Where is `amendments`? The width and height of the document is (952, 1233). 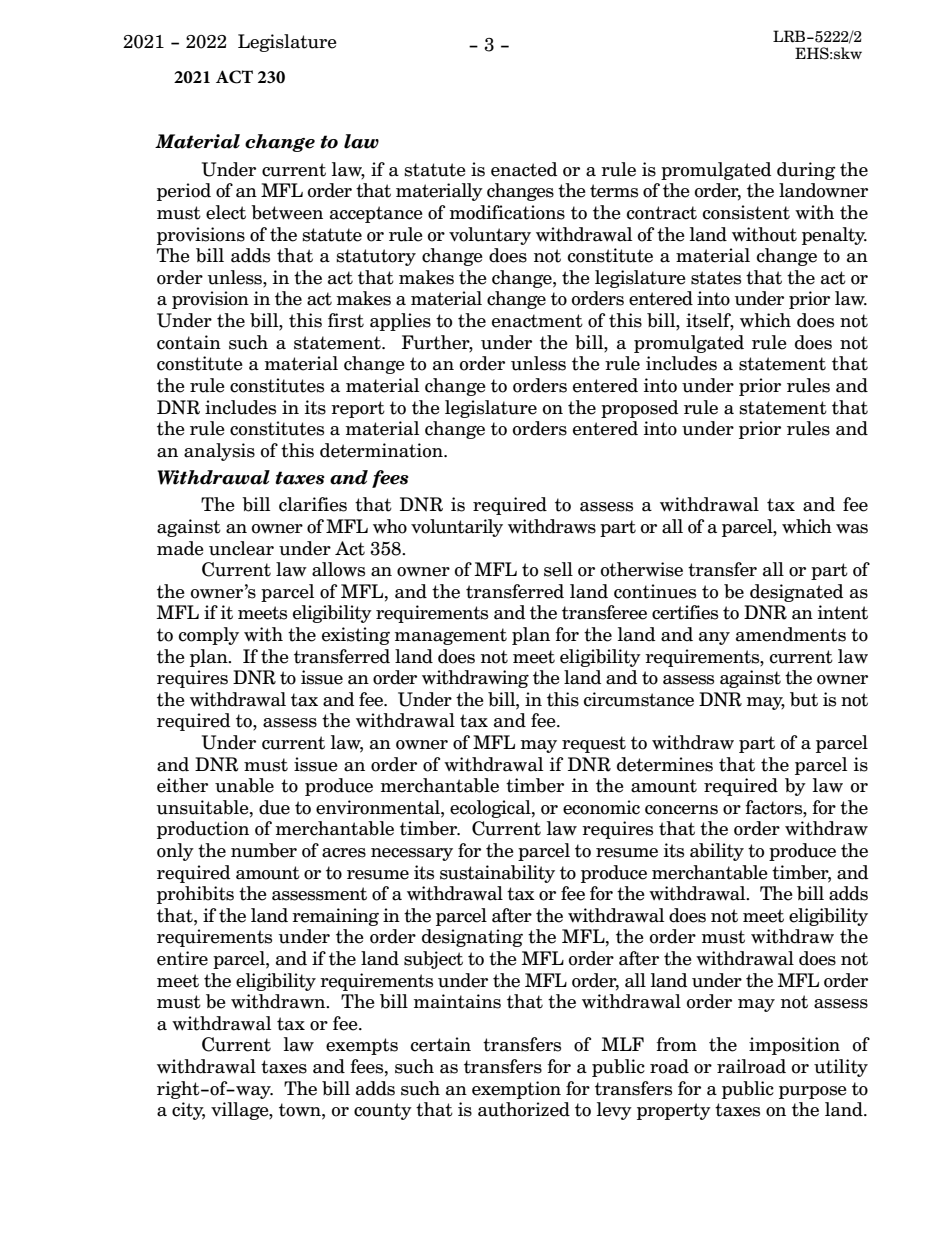
amendments is located at coordinates (791, 634).
